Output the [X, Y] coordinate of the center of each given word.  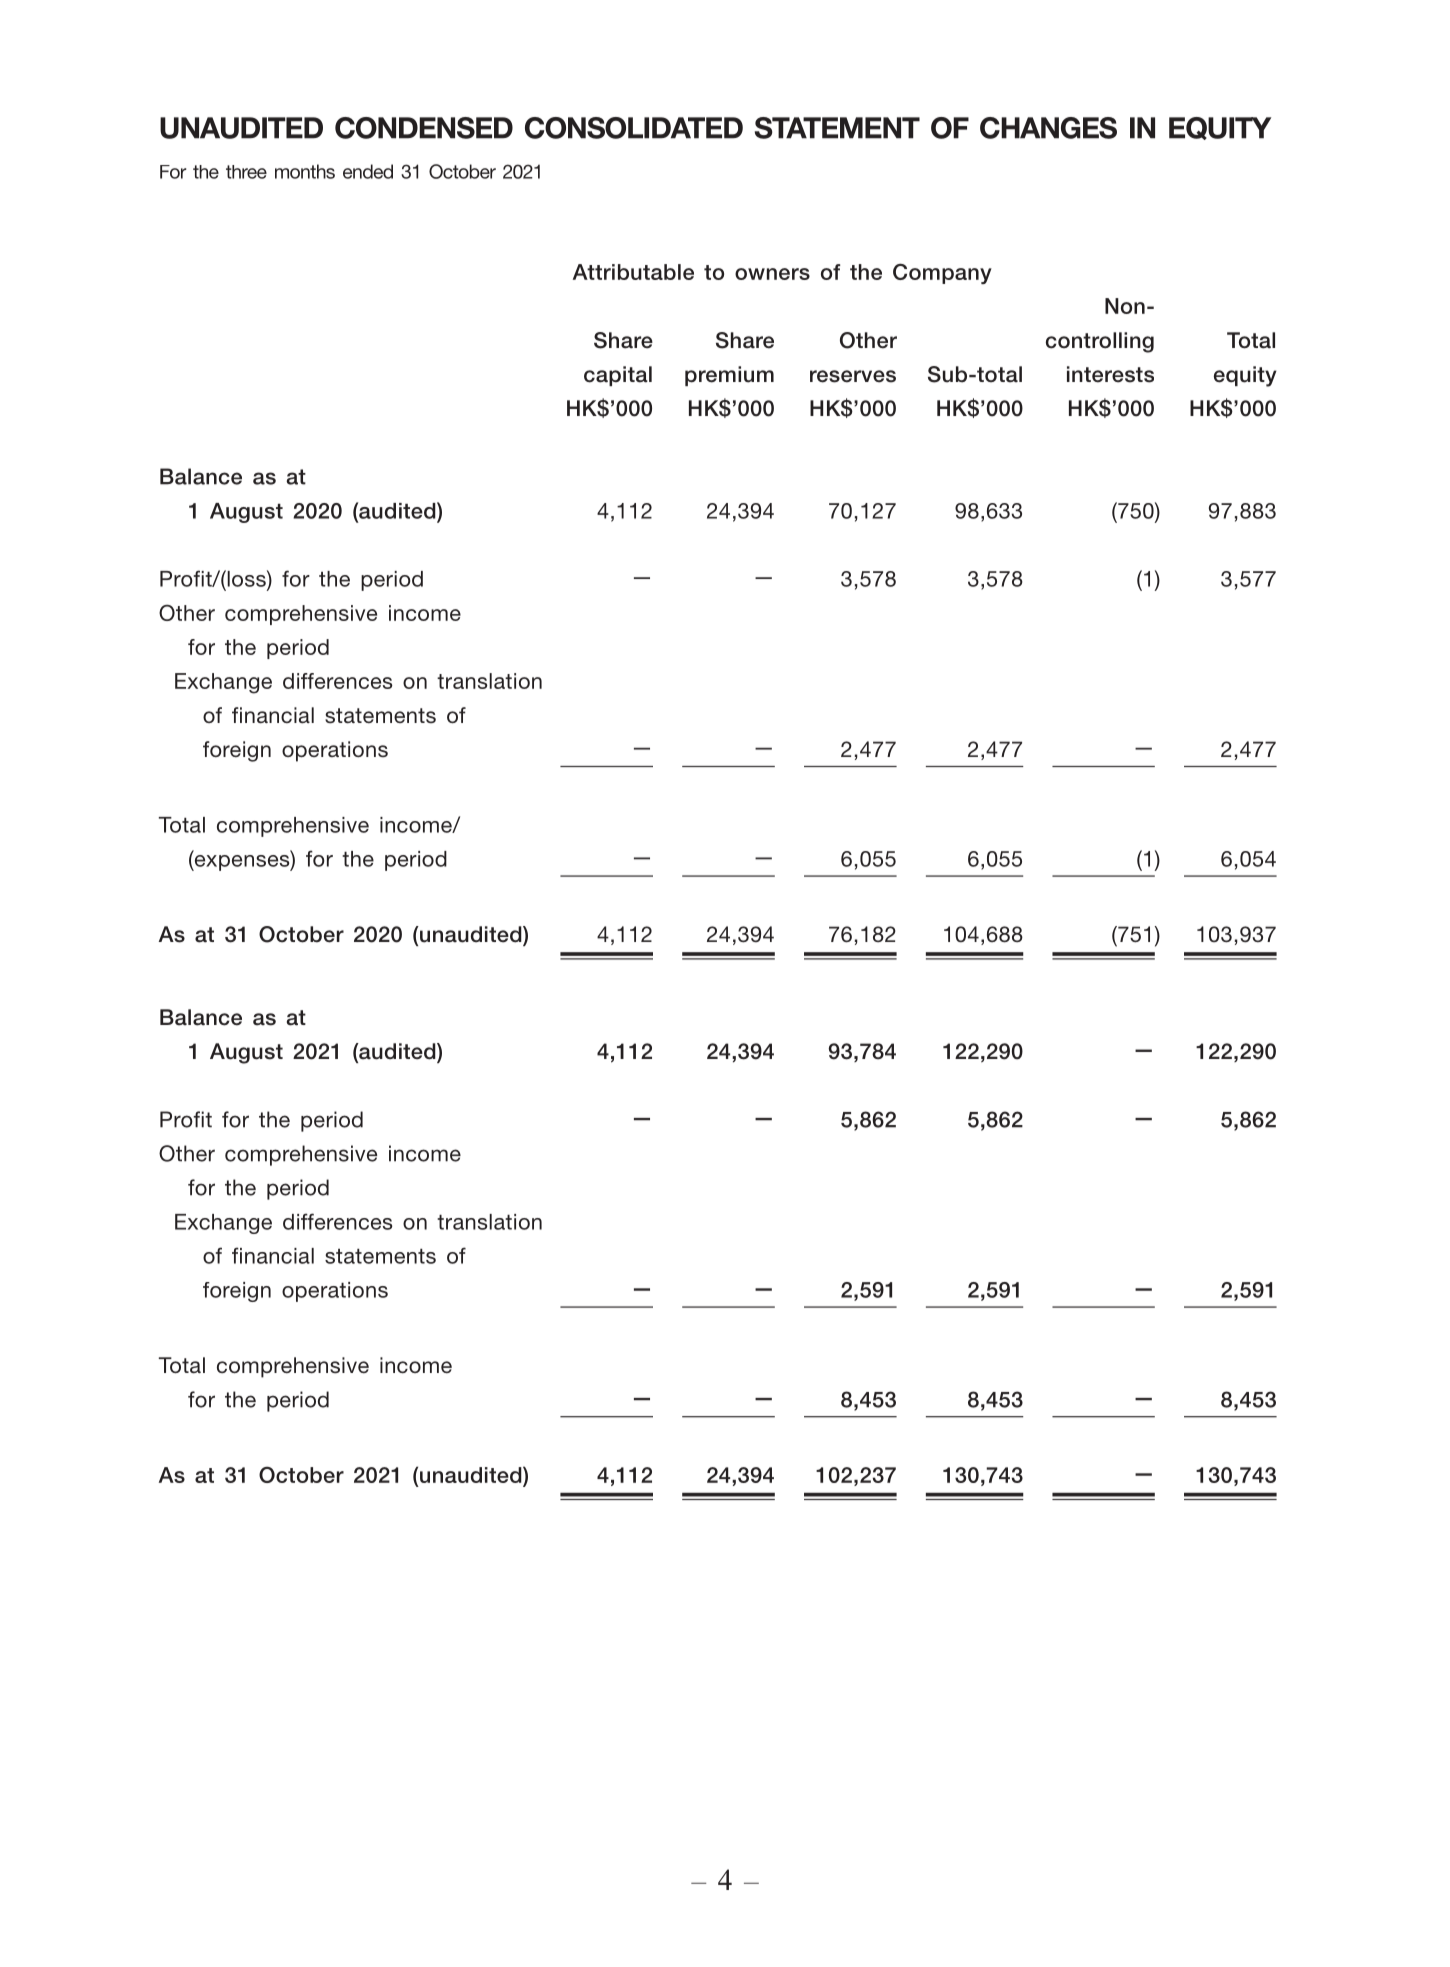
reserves [853, 376]
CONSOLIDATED [634, 128]
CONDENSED [424, 128]
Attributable [633, 272]
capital [618, 376]
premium [729, 376]
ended [368, 171]
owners [772, 274]
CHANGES [1048, 128]
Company [942, 273]
